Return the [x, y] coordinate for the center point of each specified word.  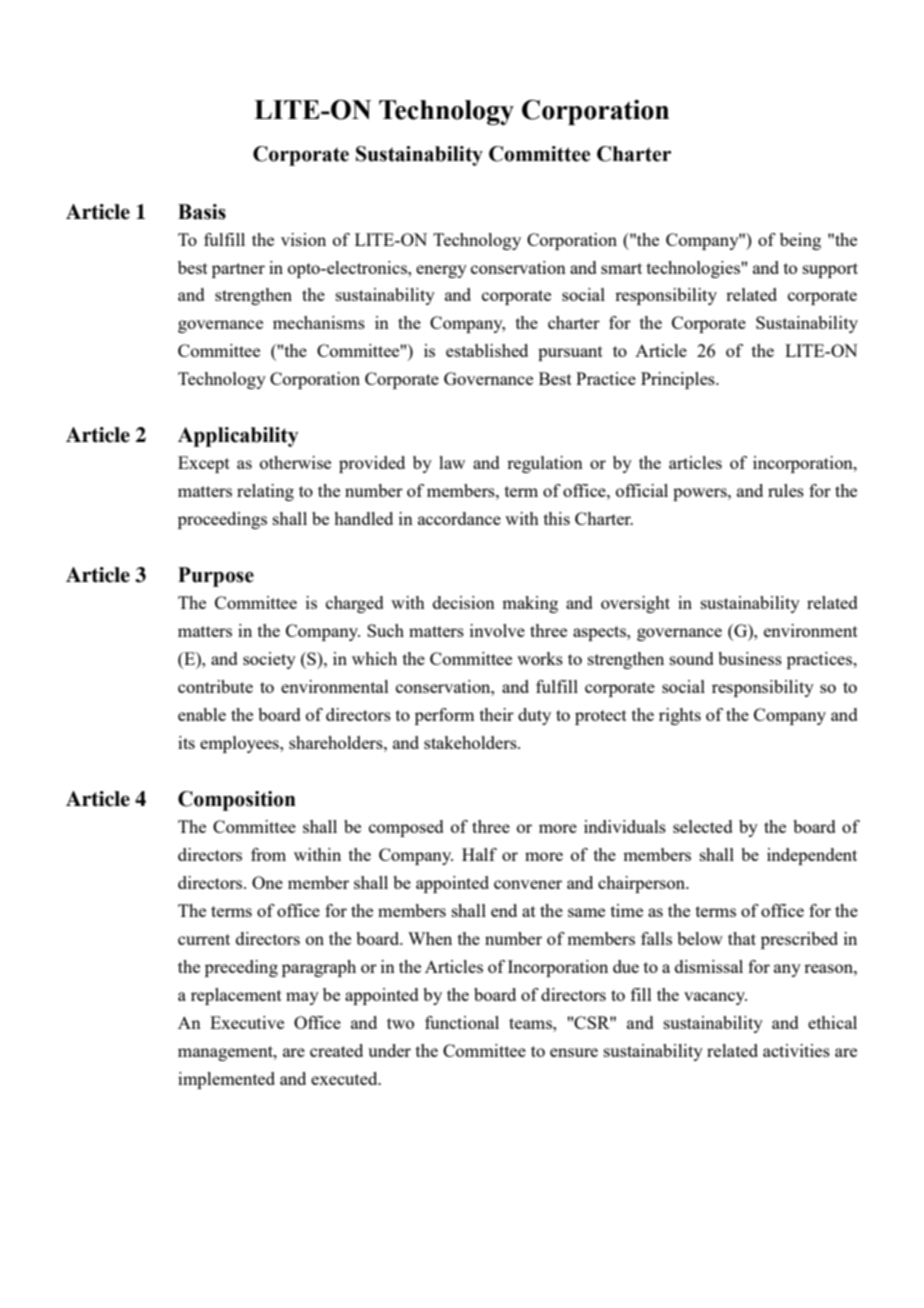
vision [303, 239]
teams [531, 1023]
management [226, 1053]
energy [441, 271]
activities [796, 1050]
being [800, 241]
